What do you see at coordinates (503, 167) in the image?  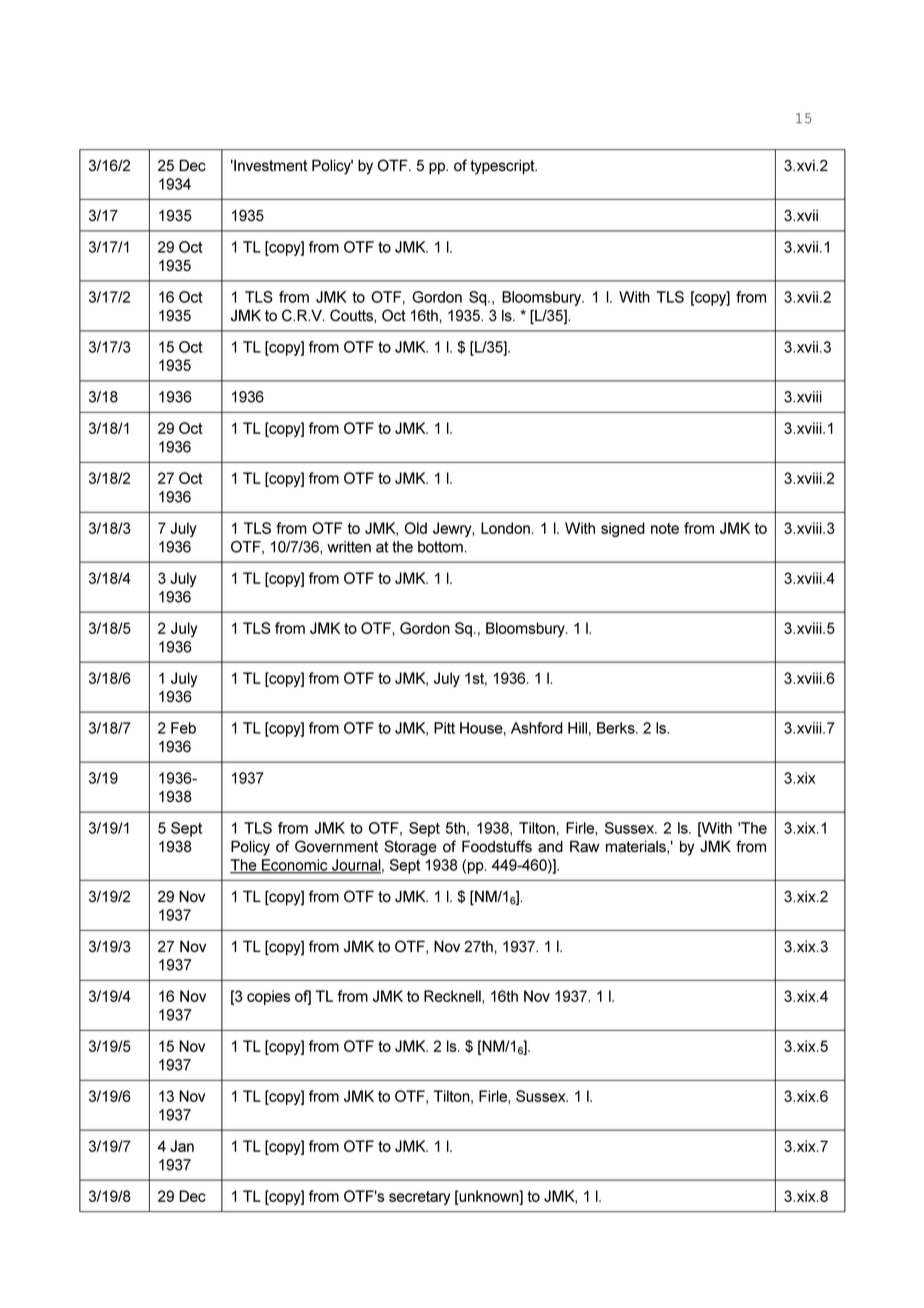 I see `typescript` at bounding box center [503, 167].
